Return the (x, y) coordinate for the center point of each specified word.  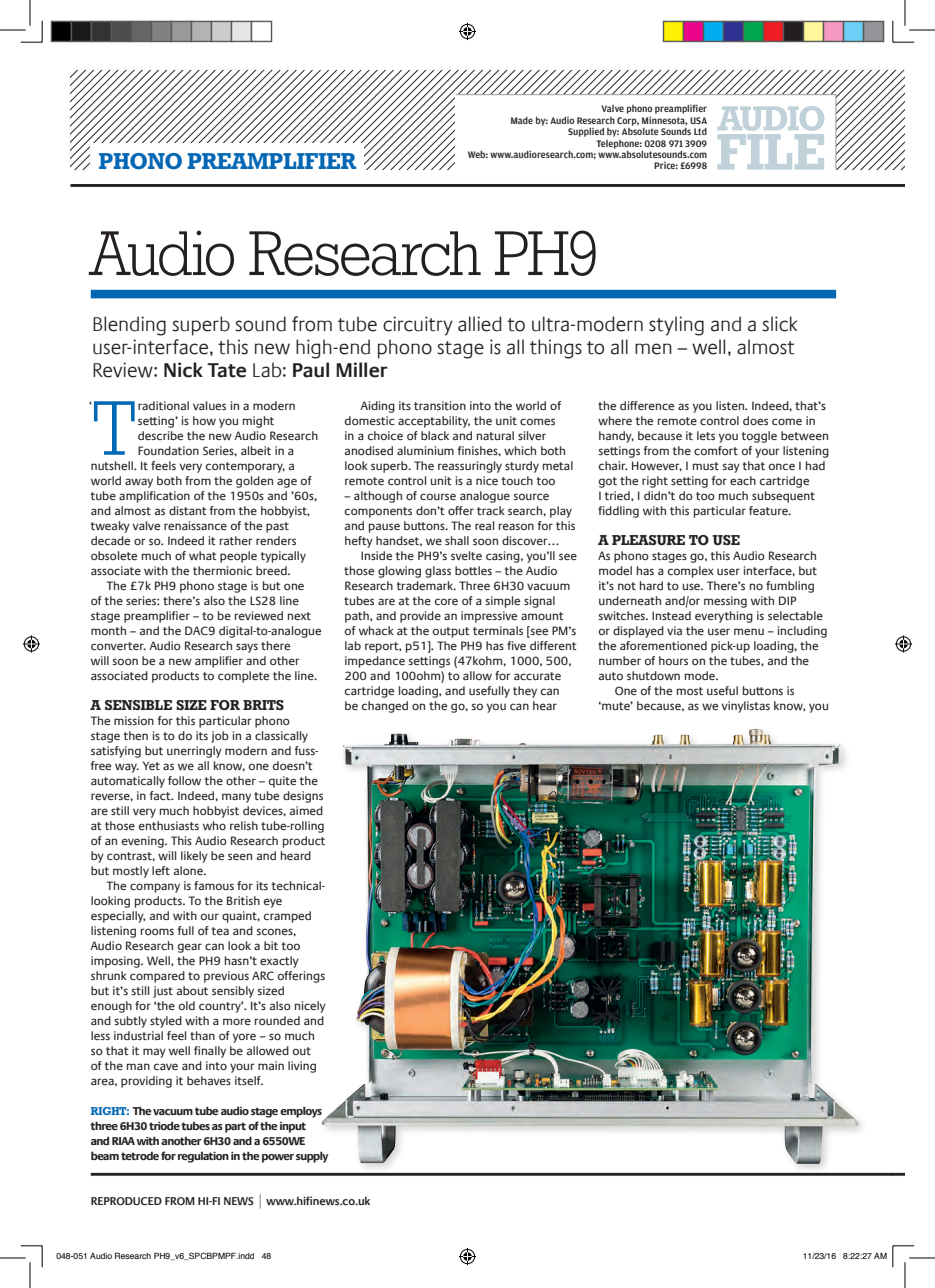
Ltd (700, 131)
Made (522, 120)
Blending (129, 326)
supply (312, 1157)
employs (301, 1112)
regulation (203, 1157)
